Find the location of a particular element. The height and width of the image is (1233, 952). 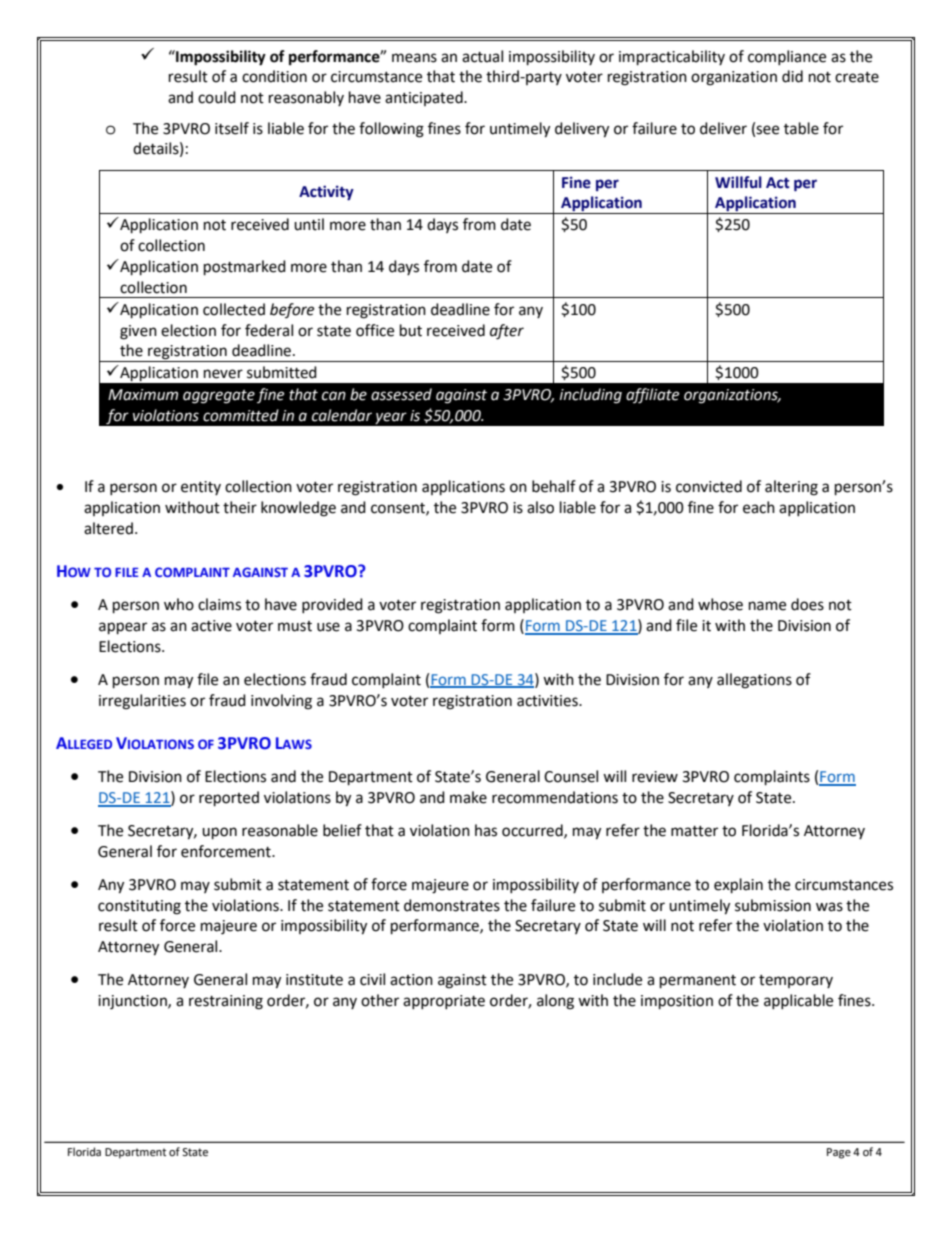

claims is located at coordinates (219, 604).
